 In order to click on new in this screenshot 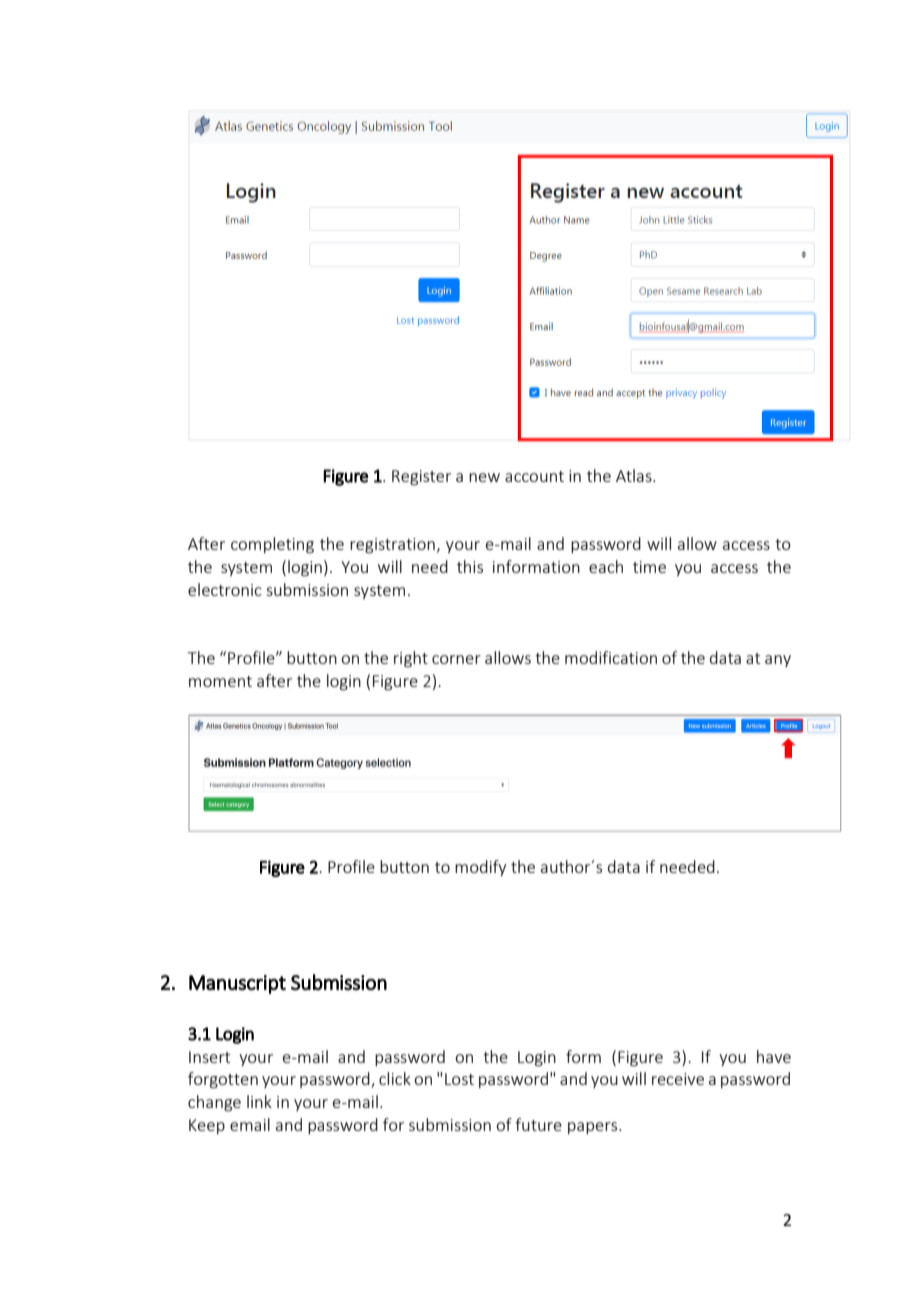, I will do `click(484, 477)`.
